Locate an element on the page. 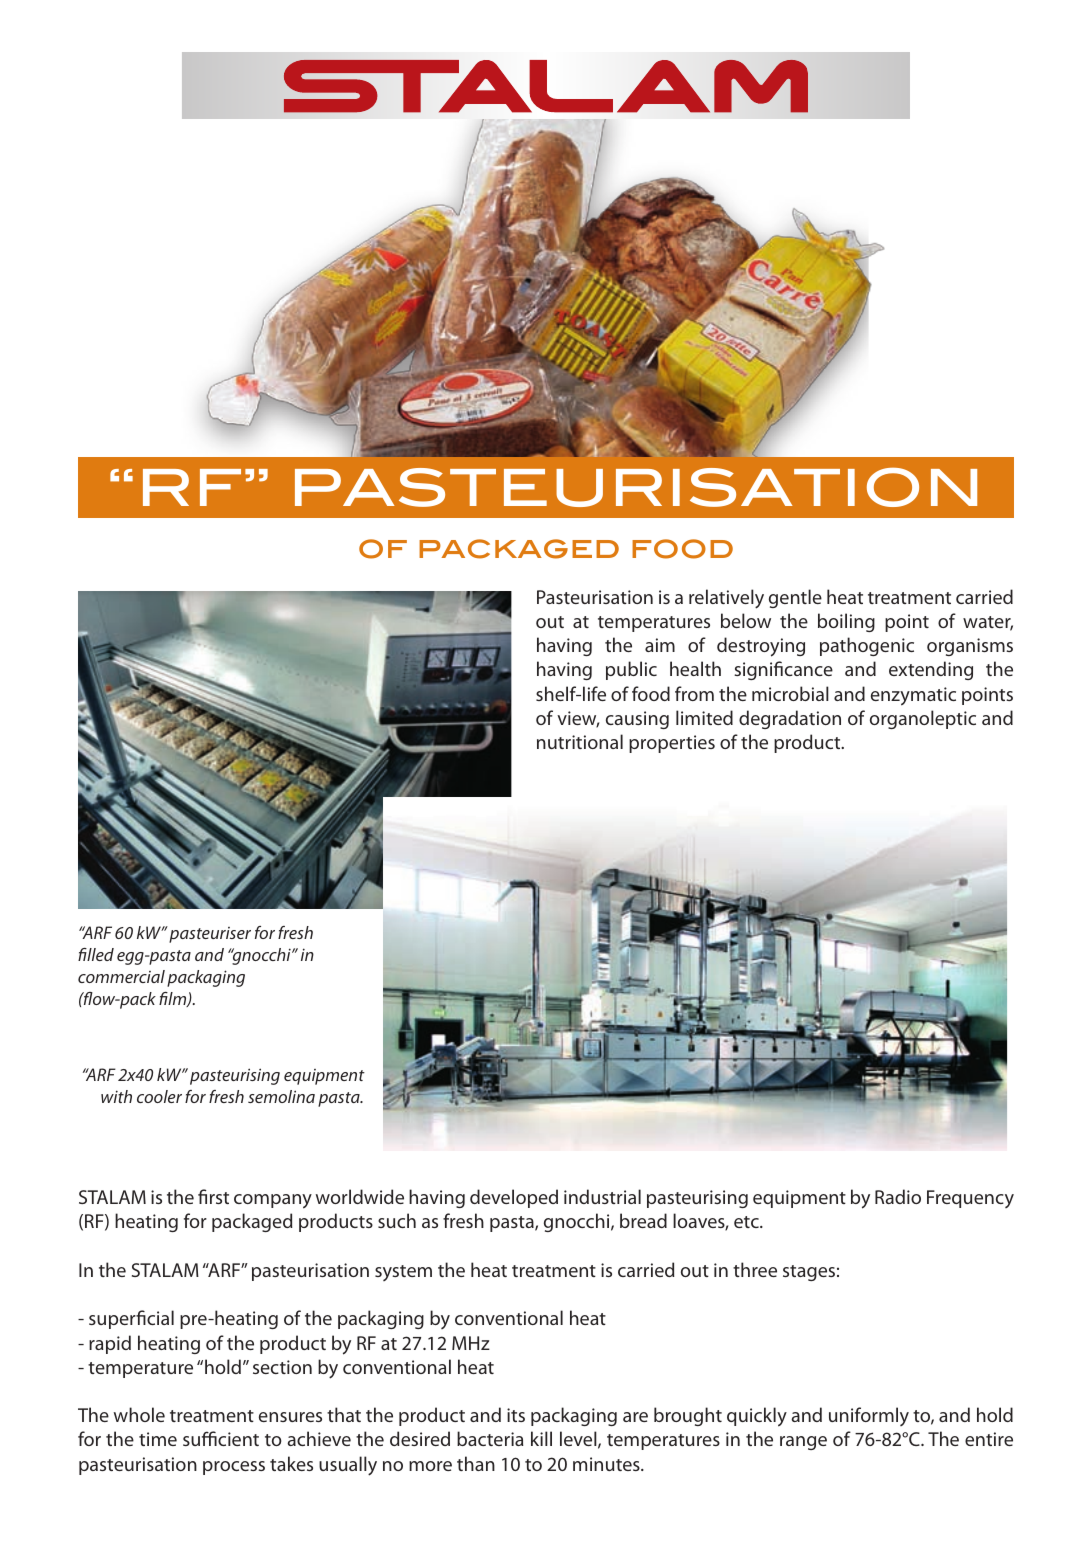 This image has height=1545, width=1092. aim is located at coordinates (660, 645).
